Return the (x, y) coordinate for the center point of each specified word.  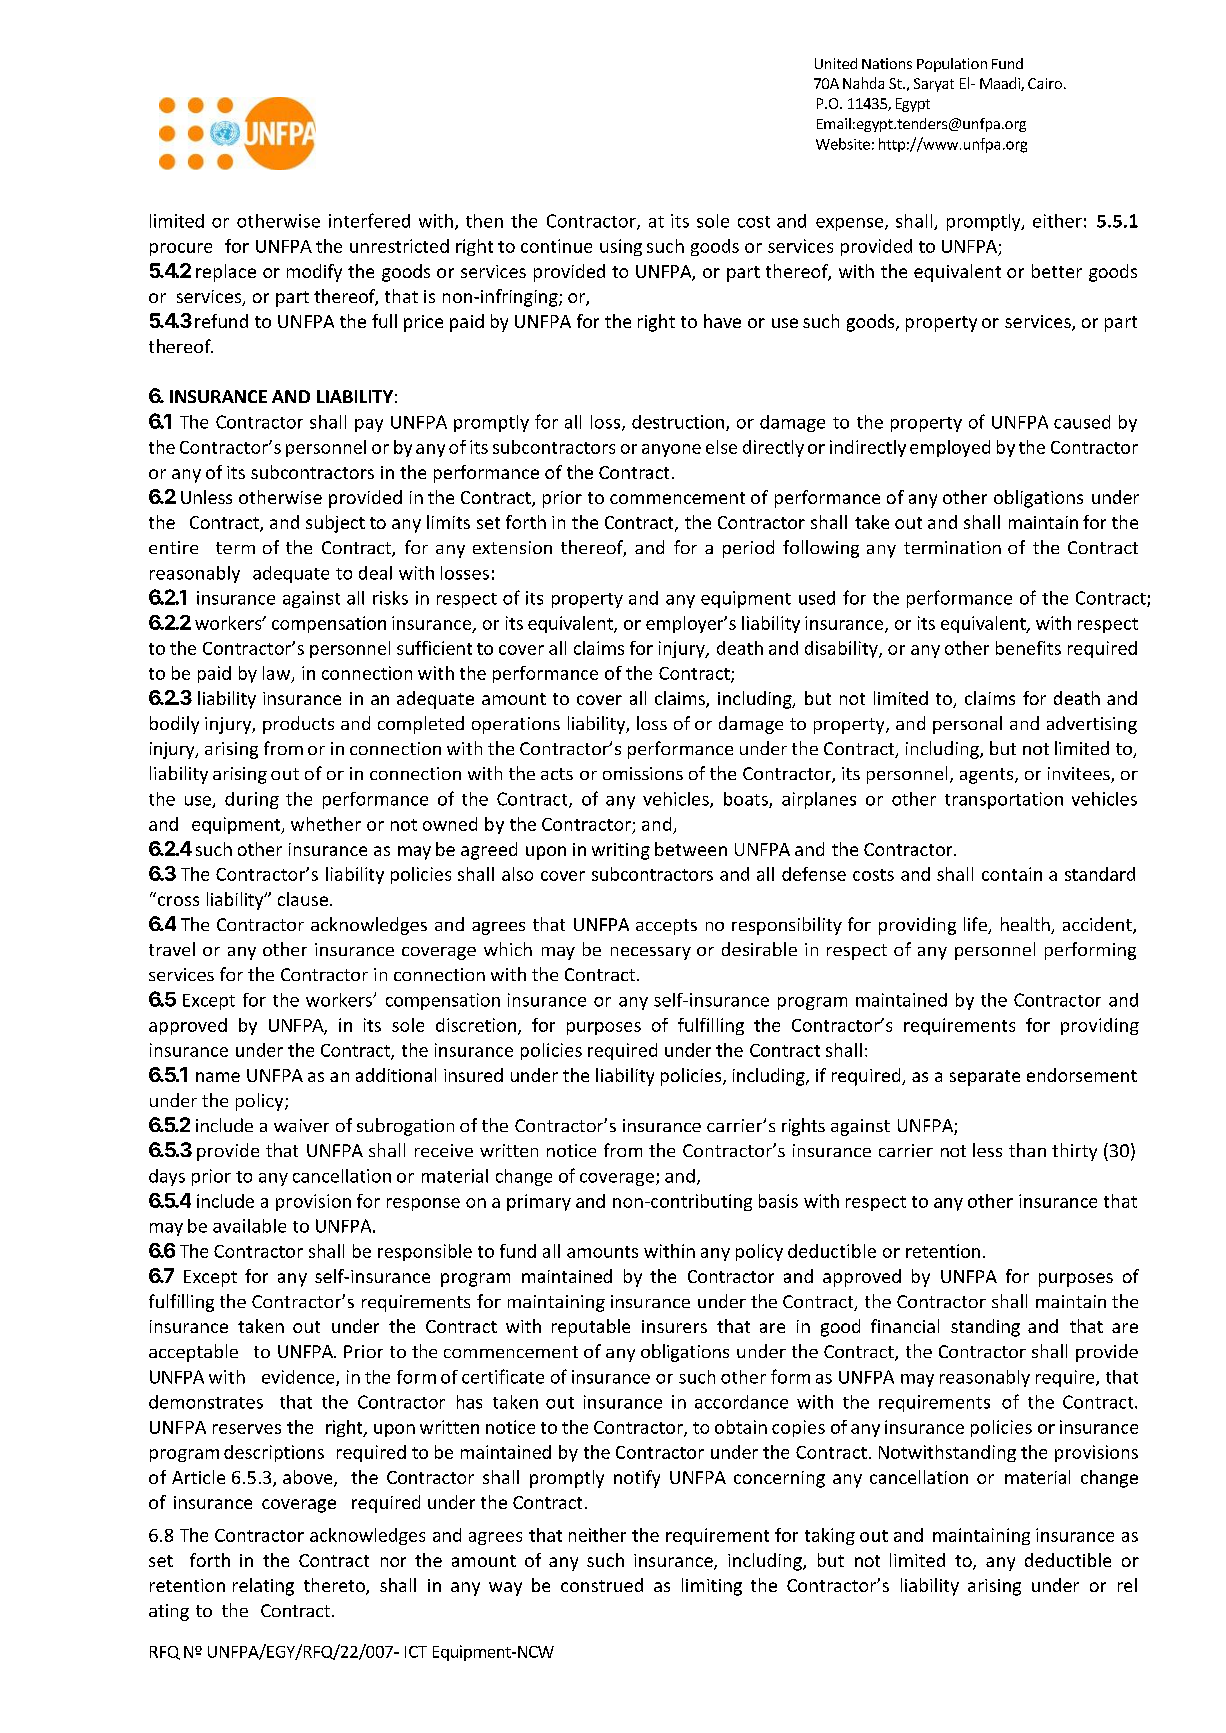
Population (952, 65)
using (621, 247)
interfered (369, 220)
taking (830, 1536)
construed (602, 1585)
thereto (335, 1586)
